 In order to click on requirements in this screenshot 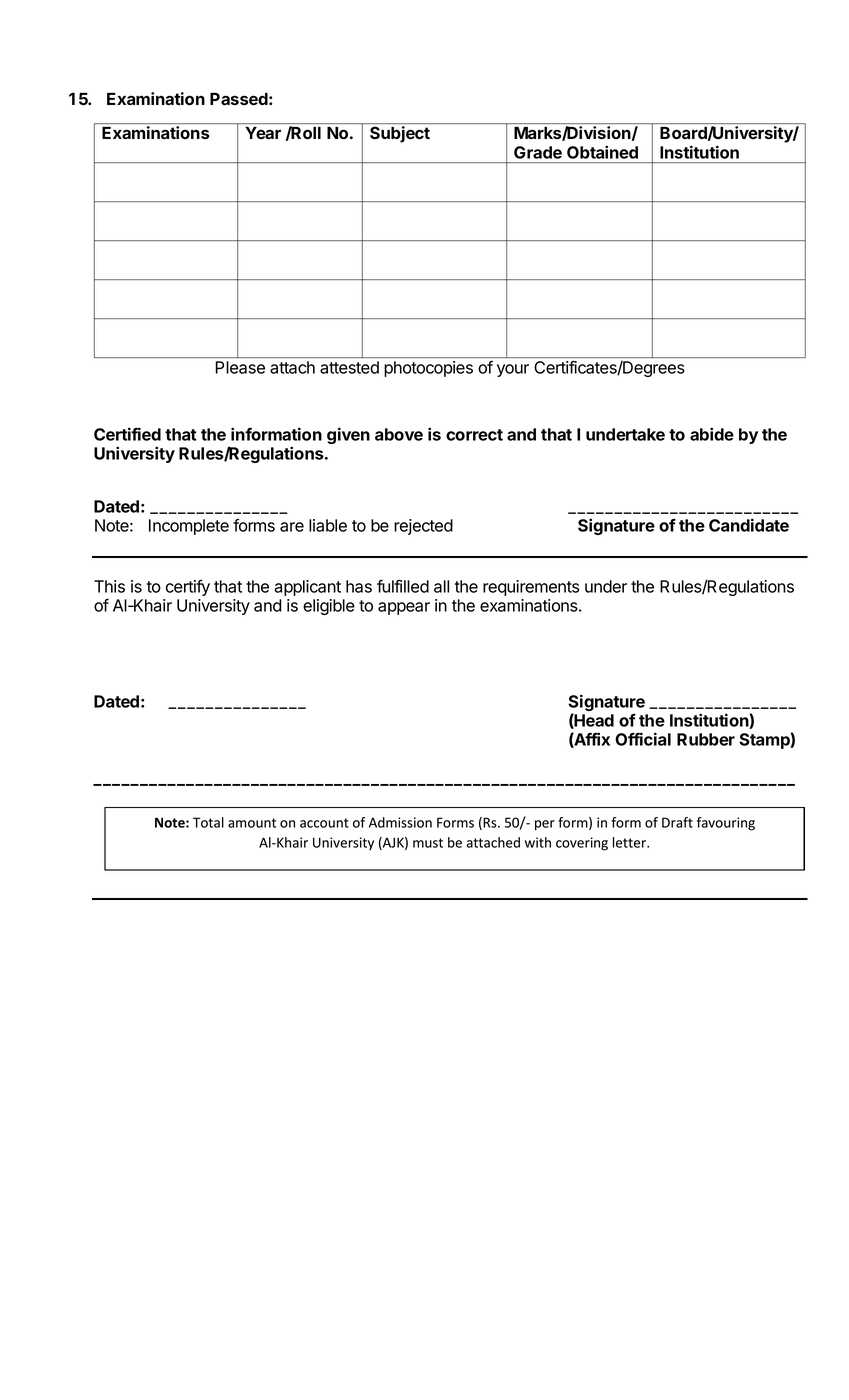, I will do `click(531, 588)`.
